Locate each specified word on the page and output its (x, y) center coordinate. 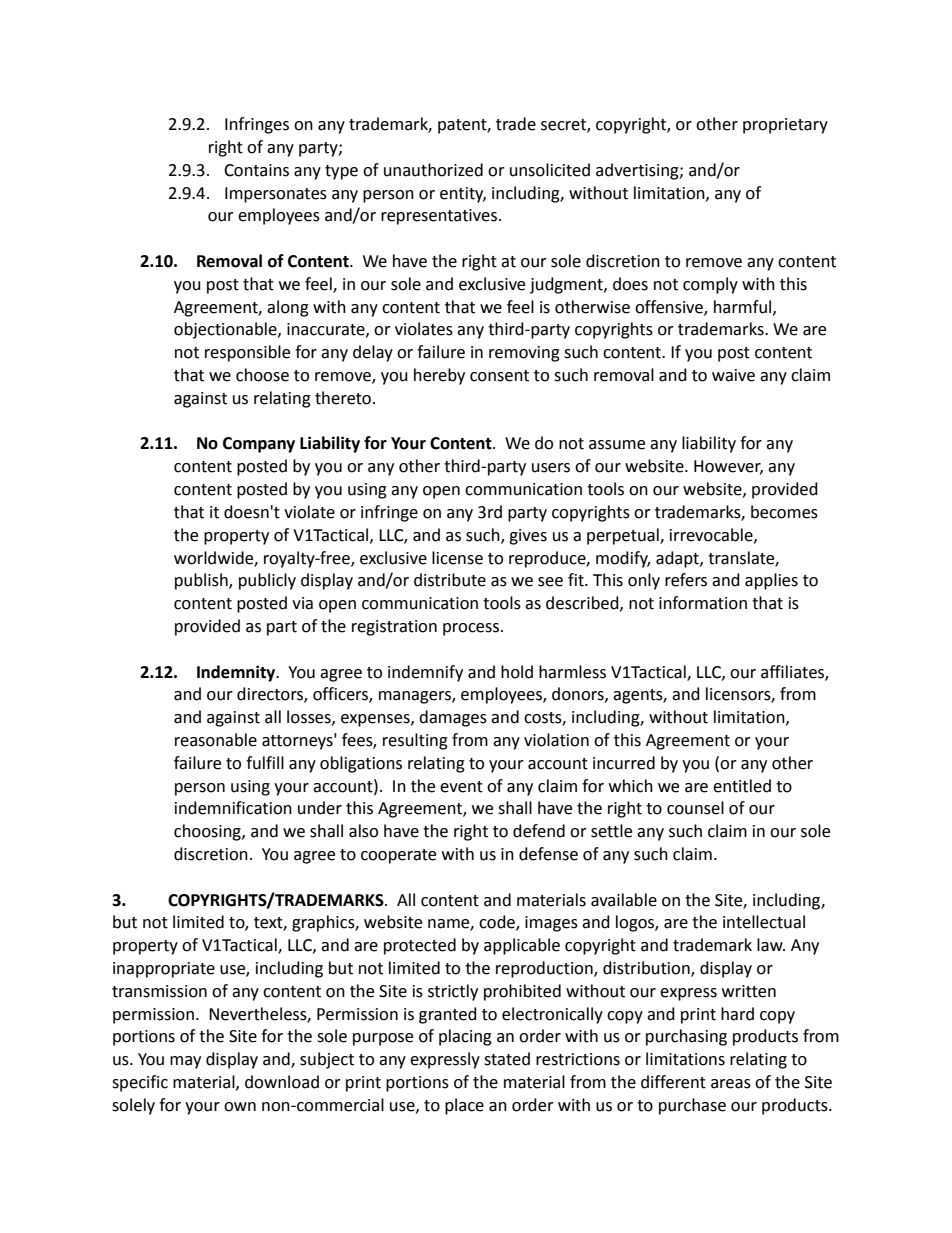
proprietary (785, 126)
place (464, 1106)
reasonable (216, 740)
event (461, 787)
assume (617, 445)
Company (259, 445)
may (185, 1062)
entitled (742, 786)
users (551, 468)
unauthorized (433, 170)
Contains (256, 170)
